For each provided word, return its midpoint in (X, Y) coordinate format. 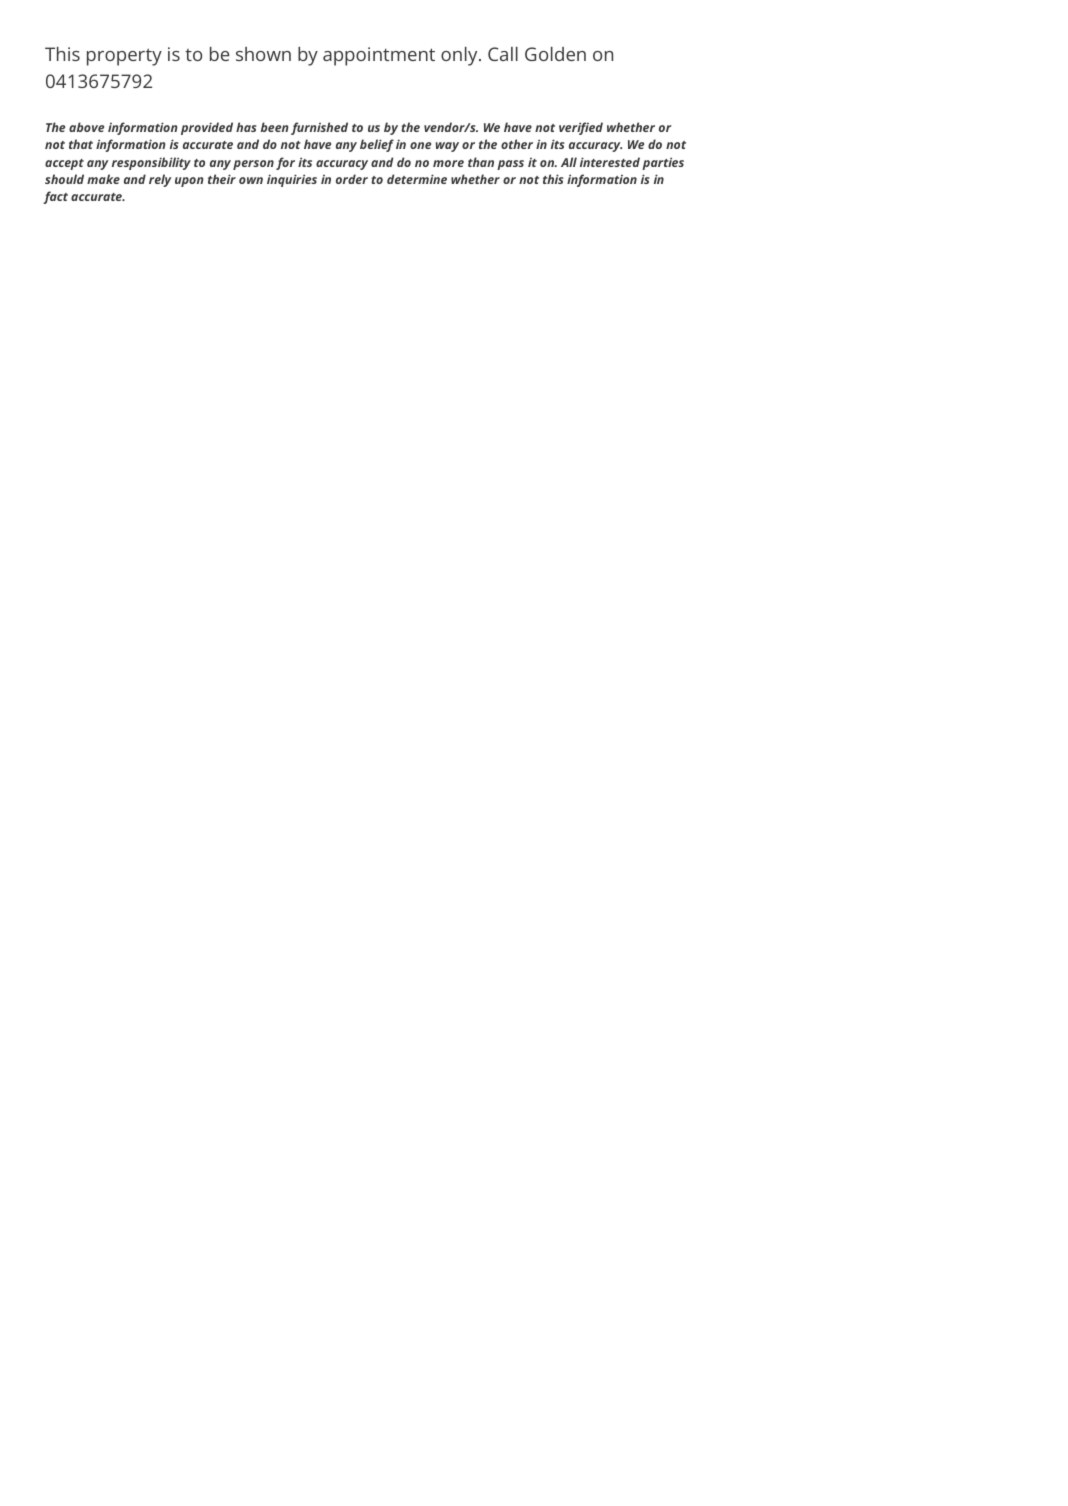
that (81, 144)
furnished (319, 128)
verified (581, 128)
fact (55, 197)
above (86, 127)
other (517, 144)
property (124, 57)
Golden (555, 54)
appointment (379, 56)
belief (377, 145)
